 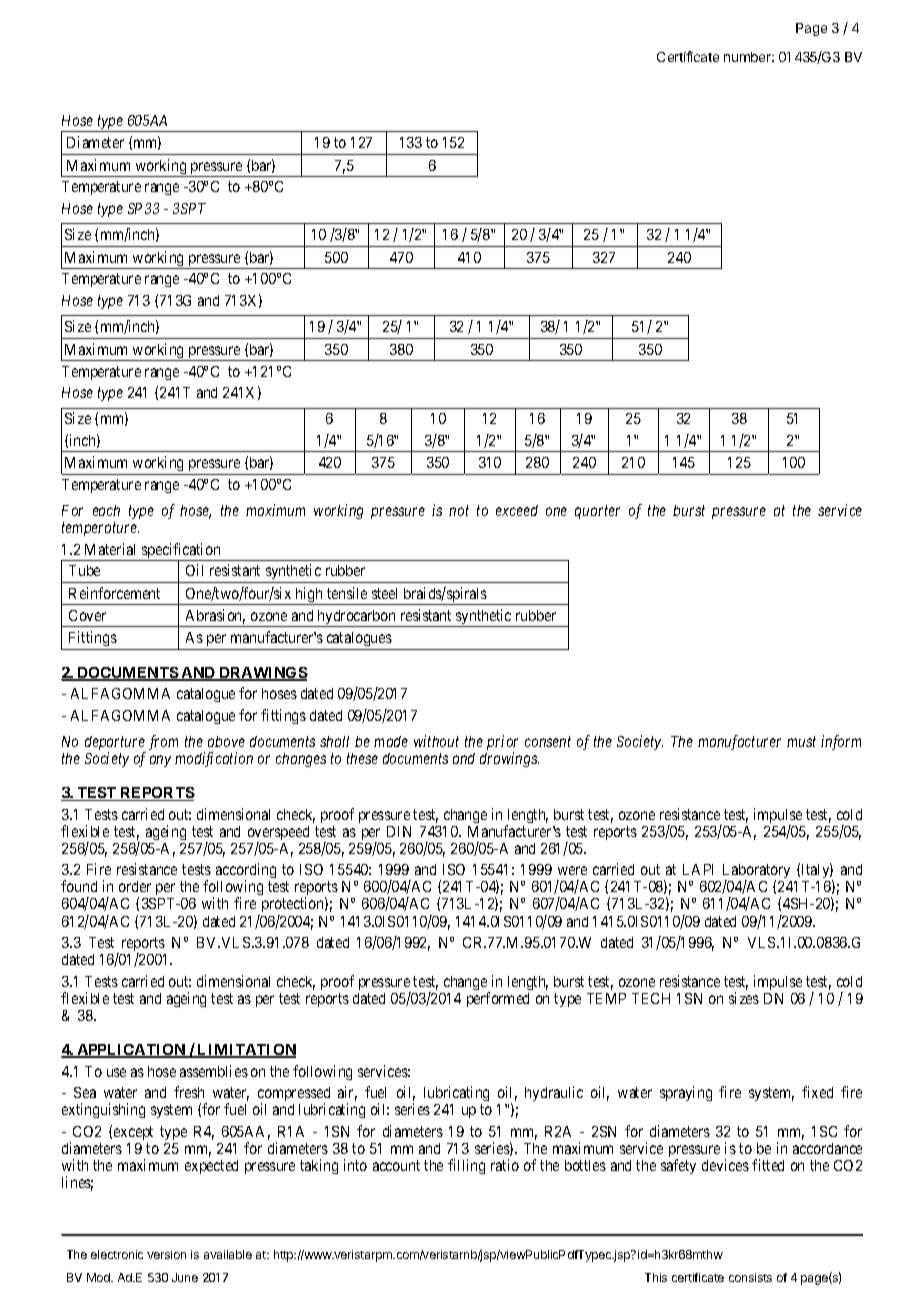 What do you see at coordinates (135, 886) in the screenshot?
I see `order` at bounding box center [135, 886].
